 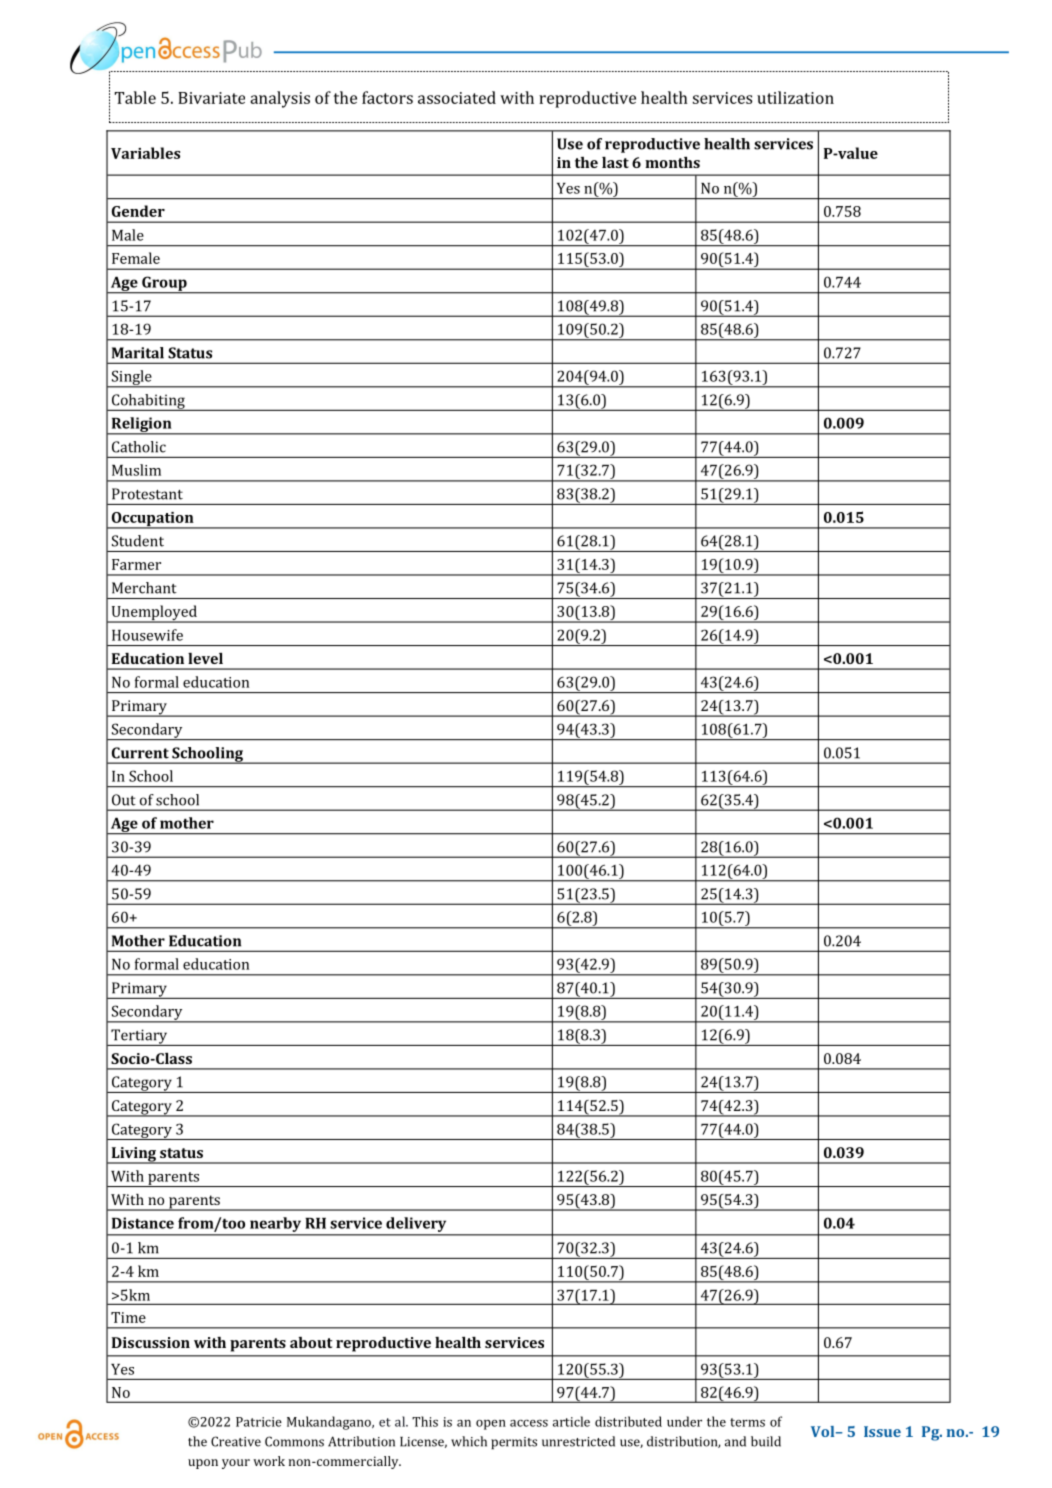 I want to click on utilization, so click(x=795, y=97).
